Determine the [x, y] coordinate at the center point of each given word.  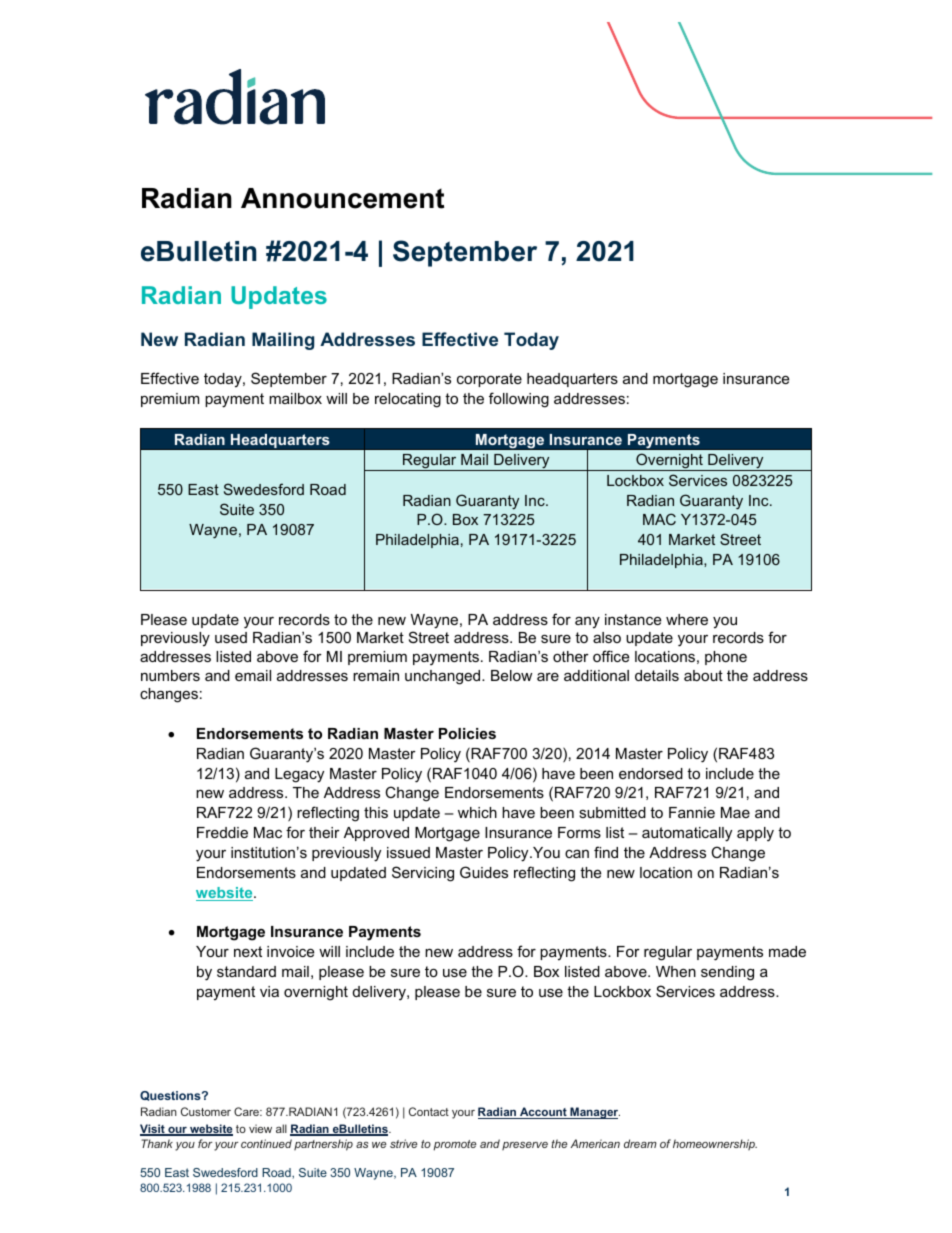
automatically [687, 834]
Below [511, 675]
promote [455, 1145]
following [519, 400]
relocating [408, 400]
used [231, 637]
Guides [484, 872]
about [703, 675]
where [687, 619]
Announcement [342, 198]
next [248, 951]
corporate [489, 380]
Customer [206, 1111]
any [587, 622]
